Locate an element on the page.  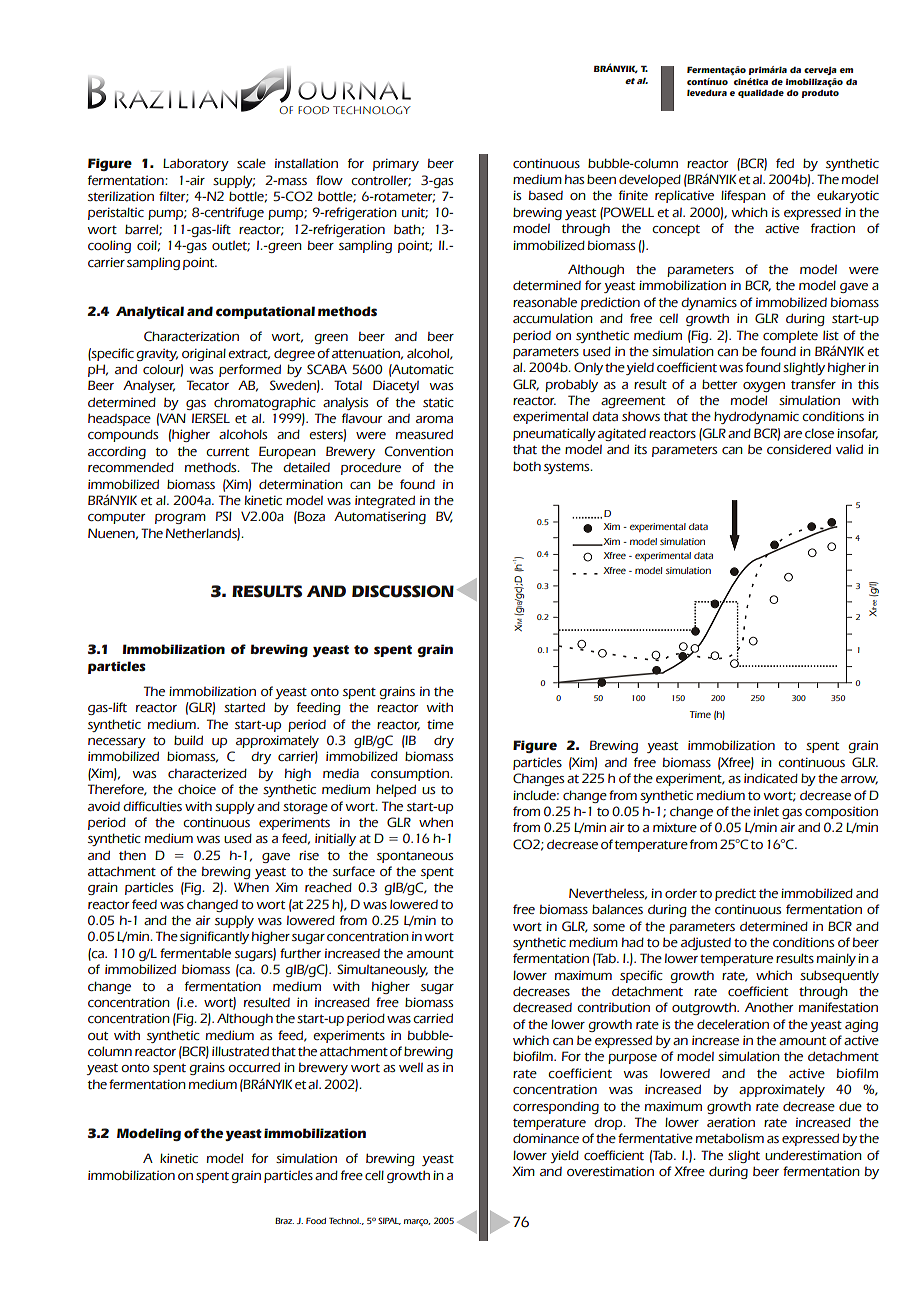
fed is located at coordinates (785, 163).
